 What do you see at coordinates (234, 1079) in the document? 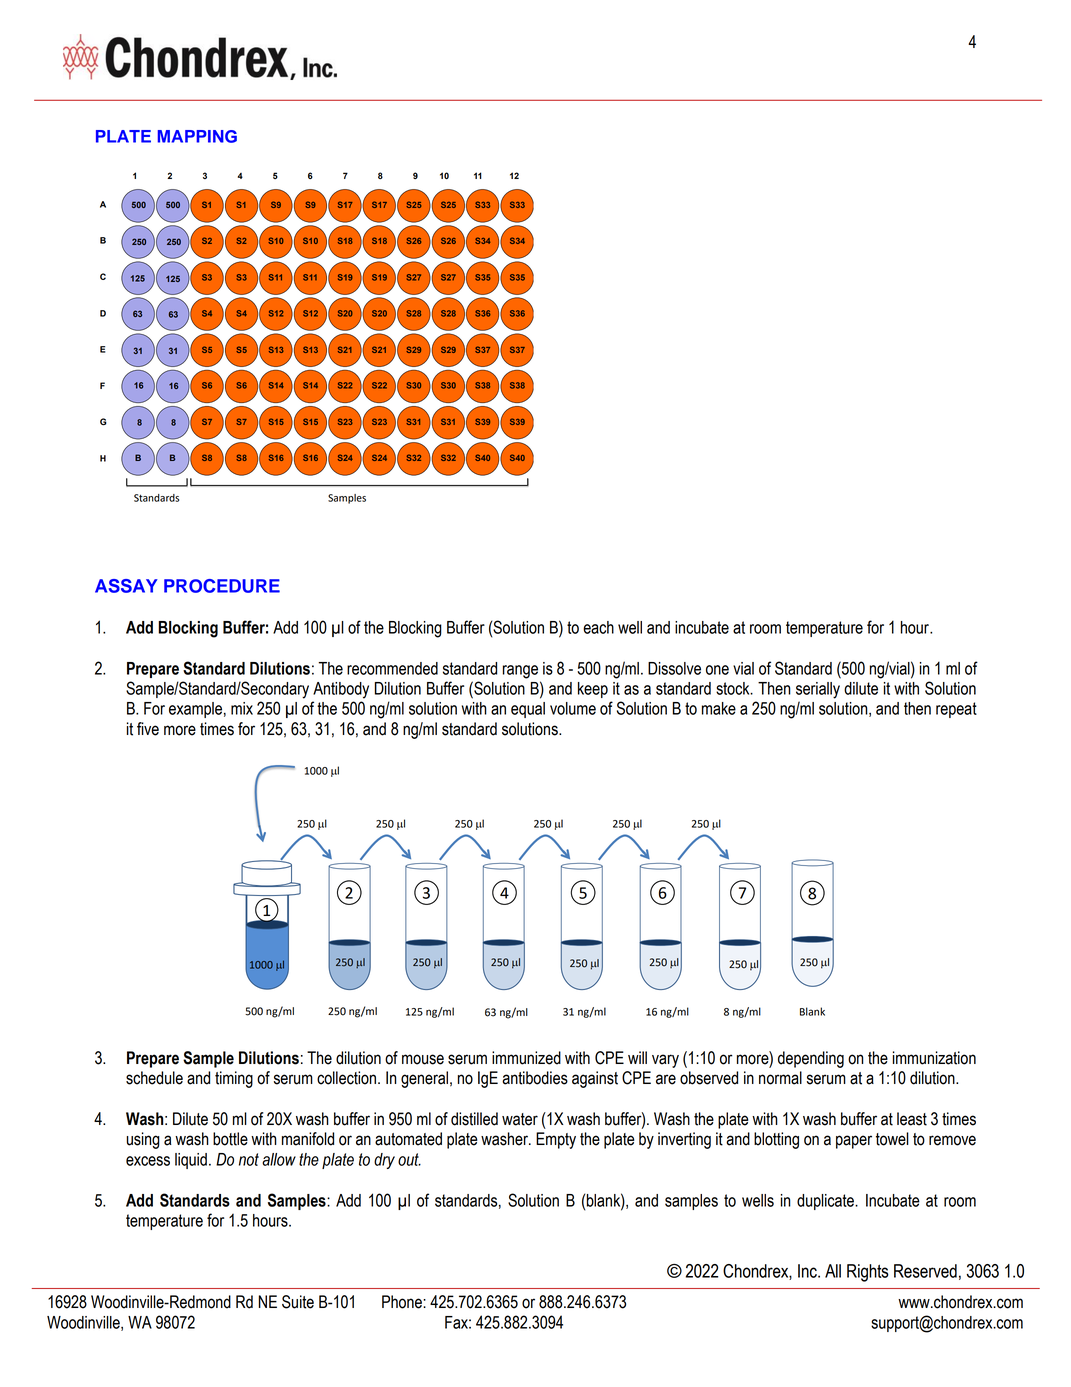
I see `timing` at bounding box center [234, 1079].
